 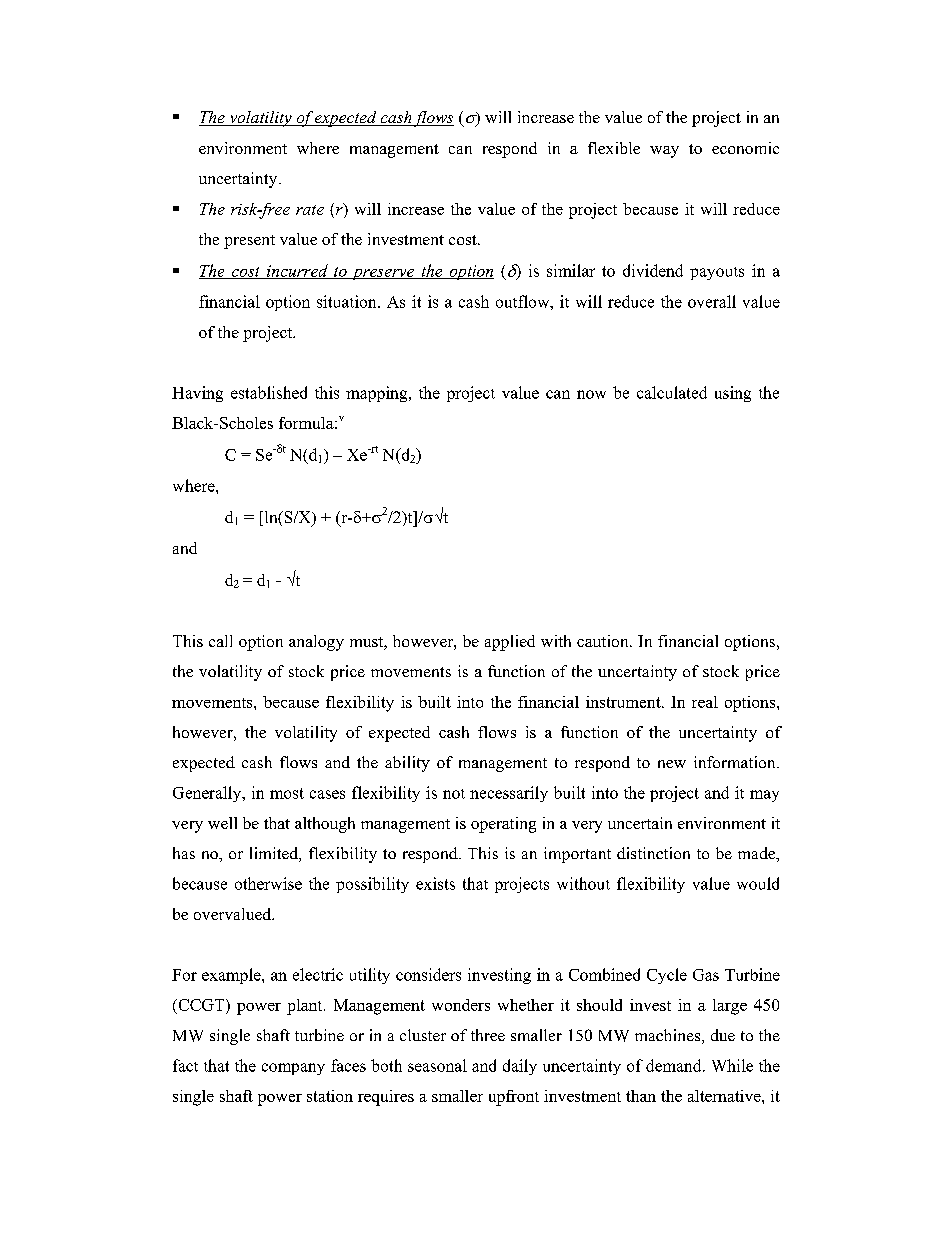 What do you see at coordinates (293, 1069) in the document?
I see `company` at bounding box center [293, 1069].
